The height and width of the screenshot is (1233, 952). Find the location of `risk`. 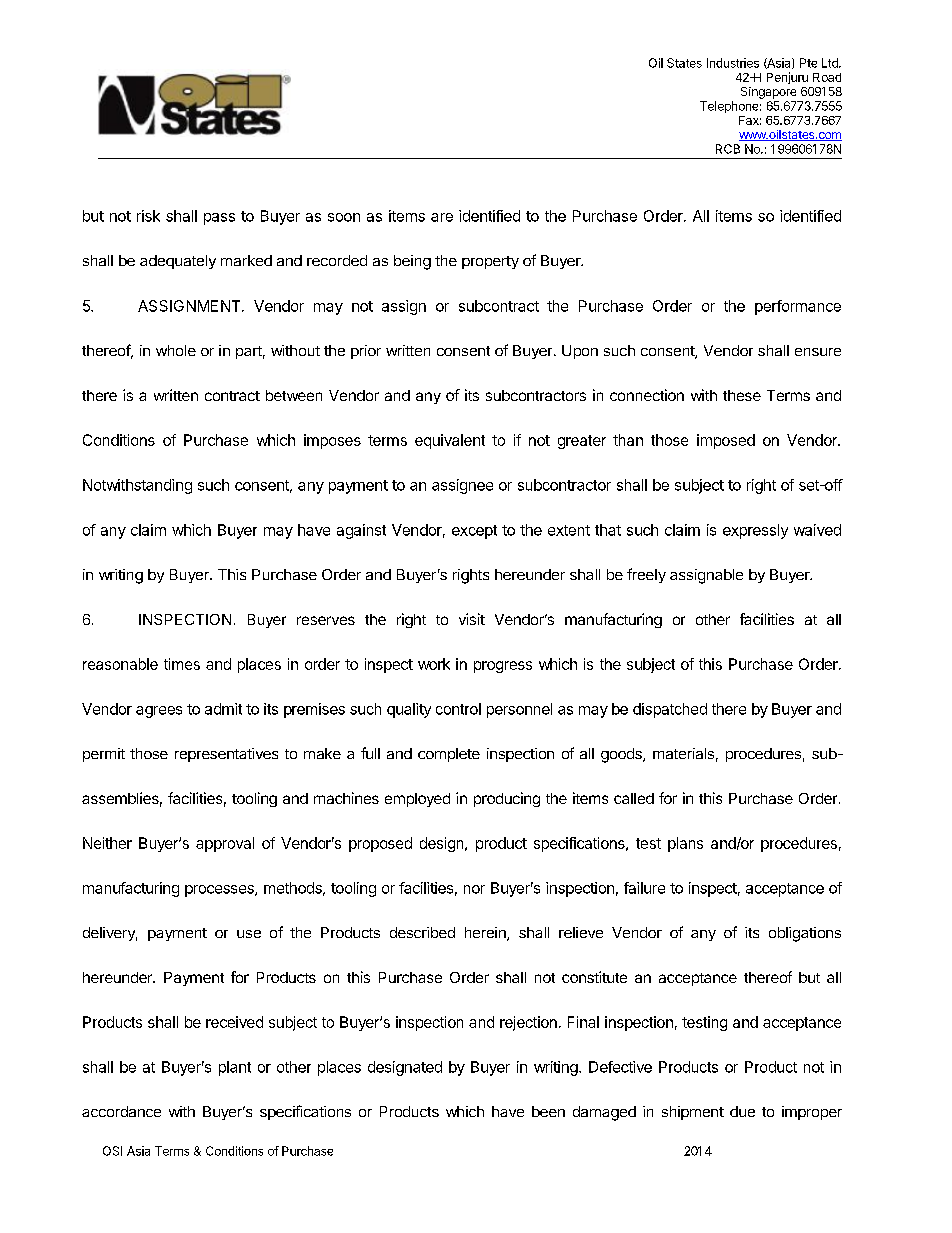

risk is located at coordinates (148, 216).
